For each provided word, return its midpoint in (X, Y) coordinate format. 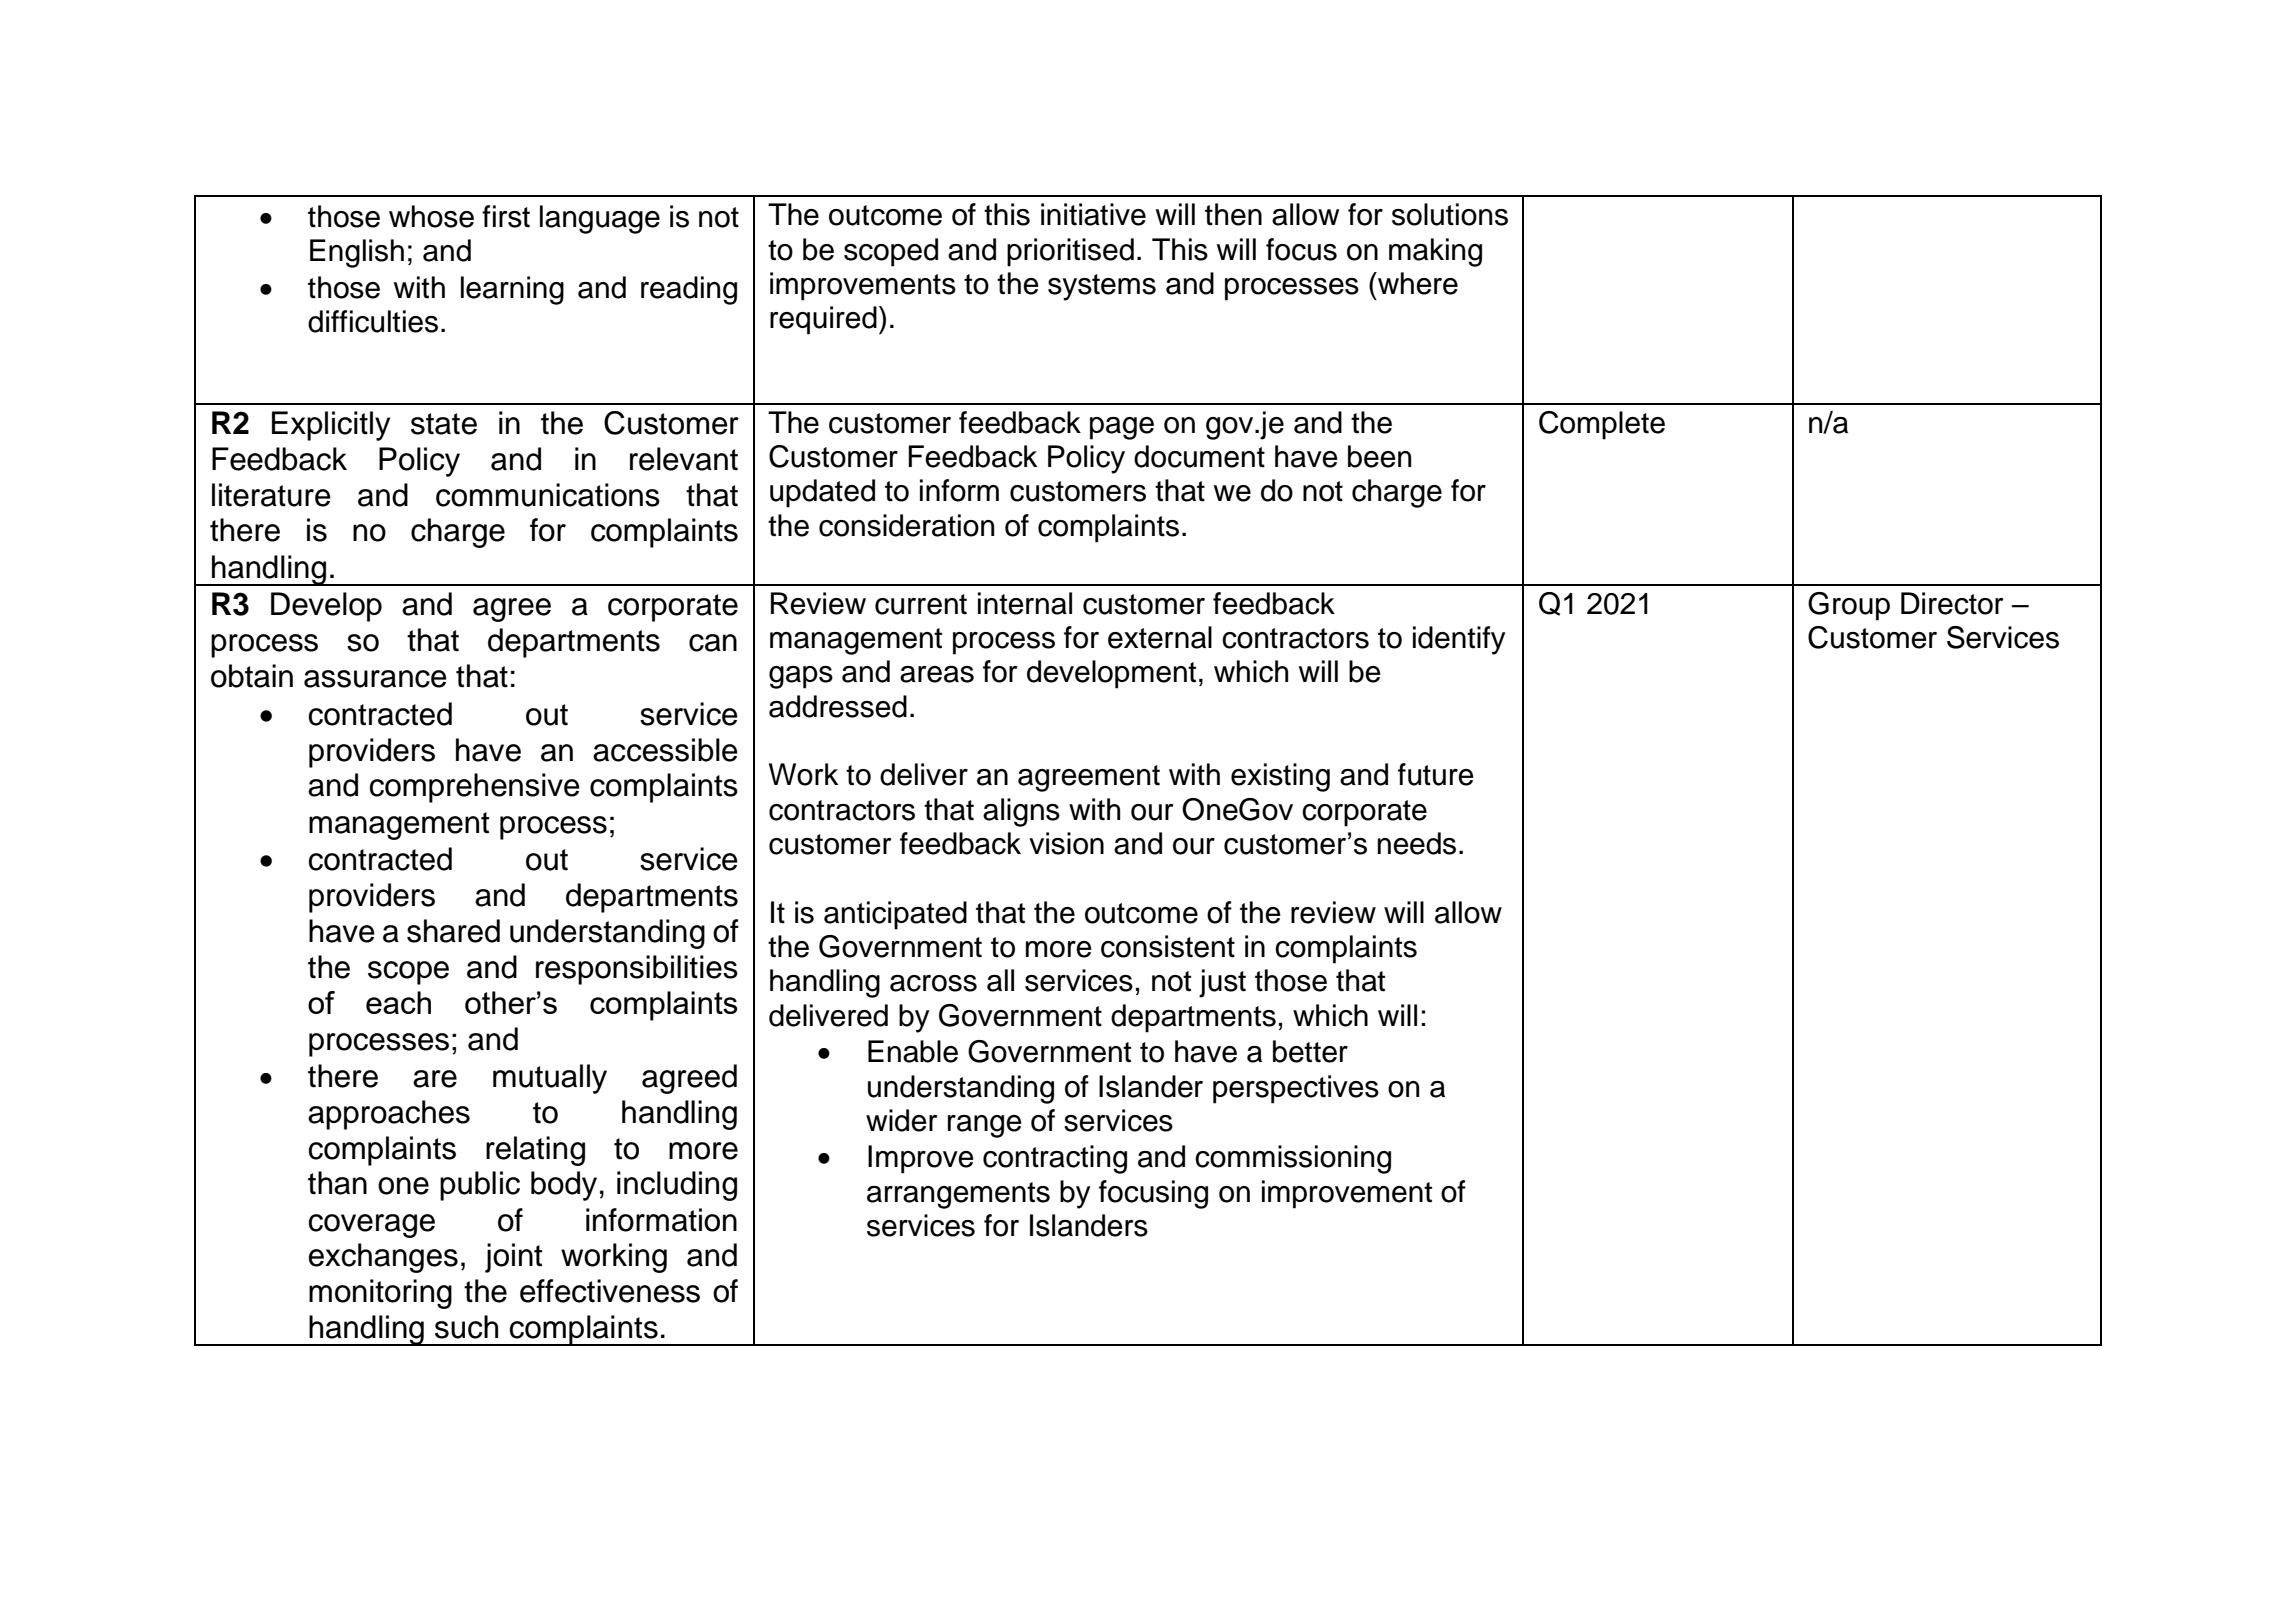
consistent (1168, 946)
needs (1417, 843)
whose (431, 216)
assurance (375, 679)
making (1435, 252)
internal (1025, 603)
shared (453, 931)
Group (1849, 606)
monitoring (380, 1294)
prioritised (1070, 252)
